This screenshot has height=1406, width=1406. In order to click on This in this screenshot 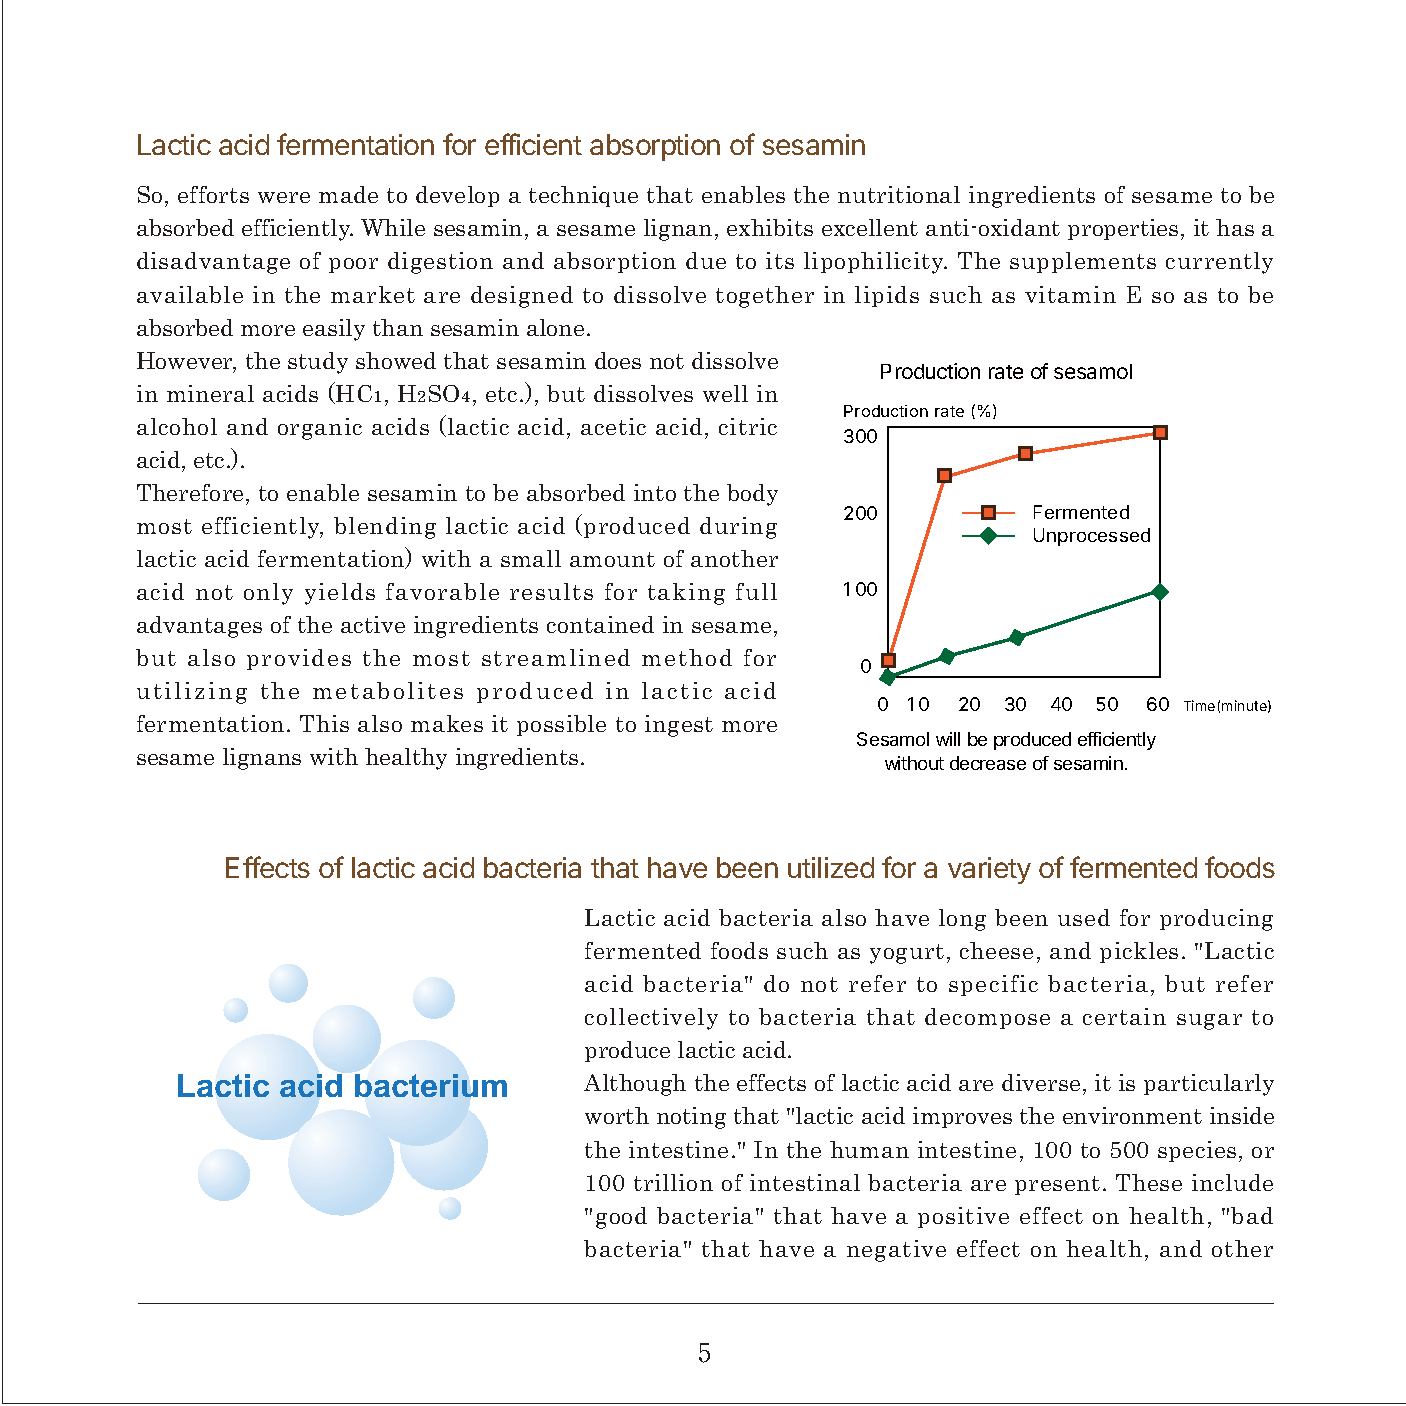, I will do `click(324, 723)`.
